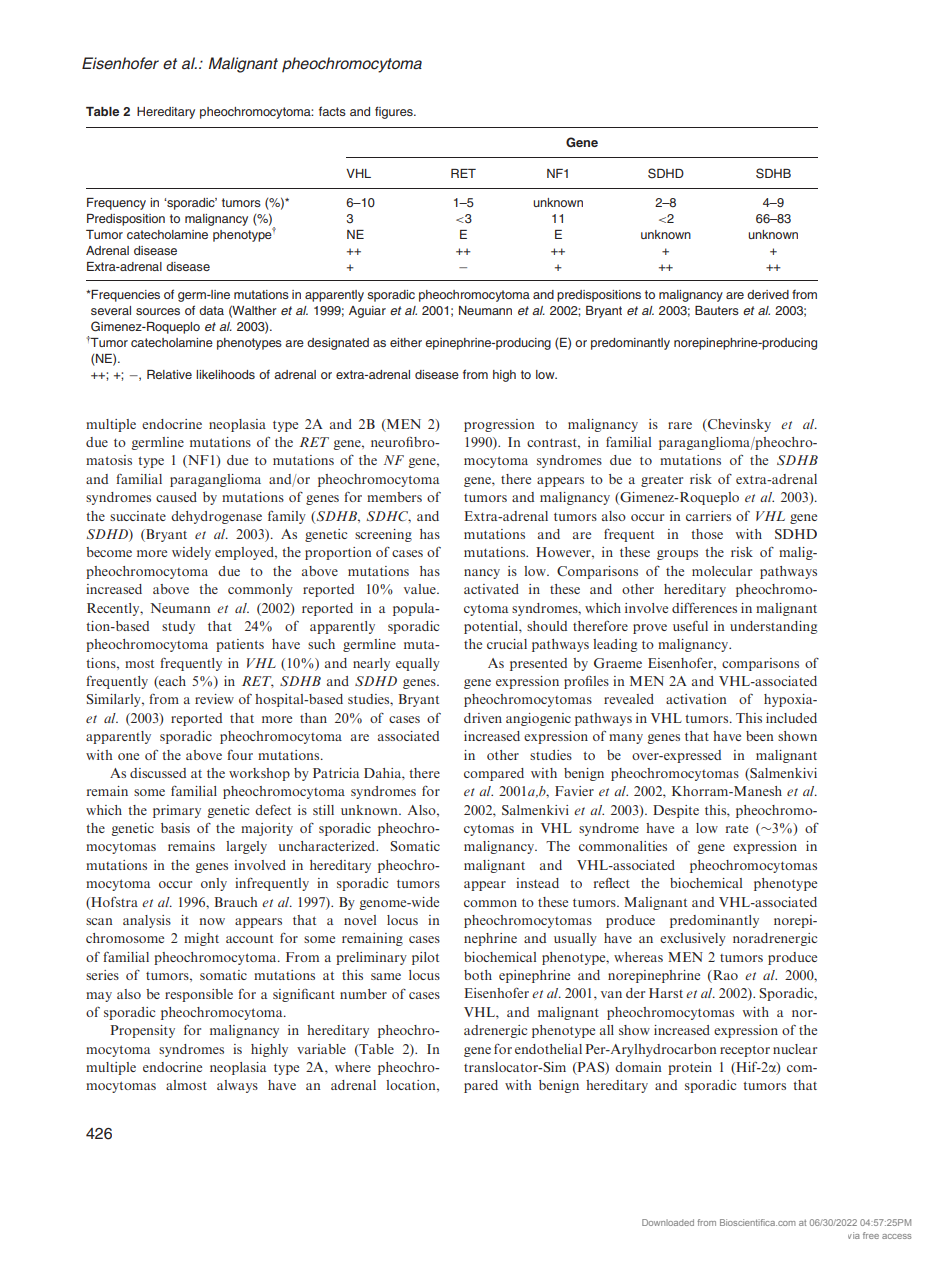 The height and width of the image is (1271, 952). Describe the element at coordinates (499, 425) in the image. I see `progression` at that location.
